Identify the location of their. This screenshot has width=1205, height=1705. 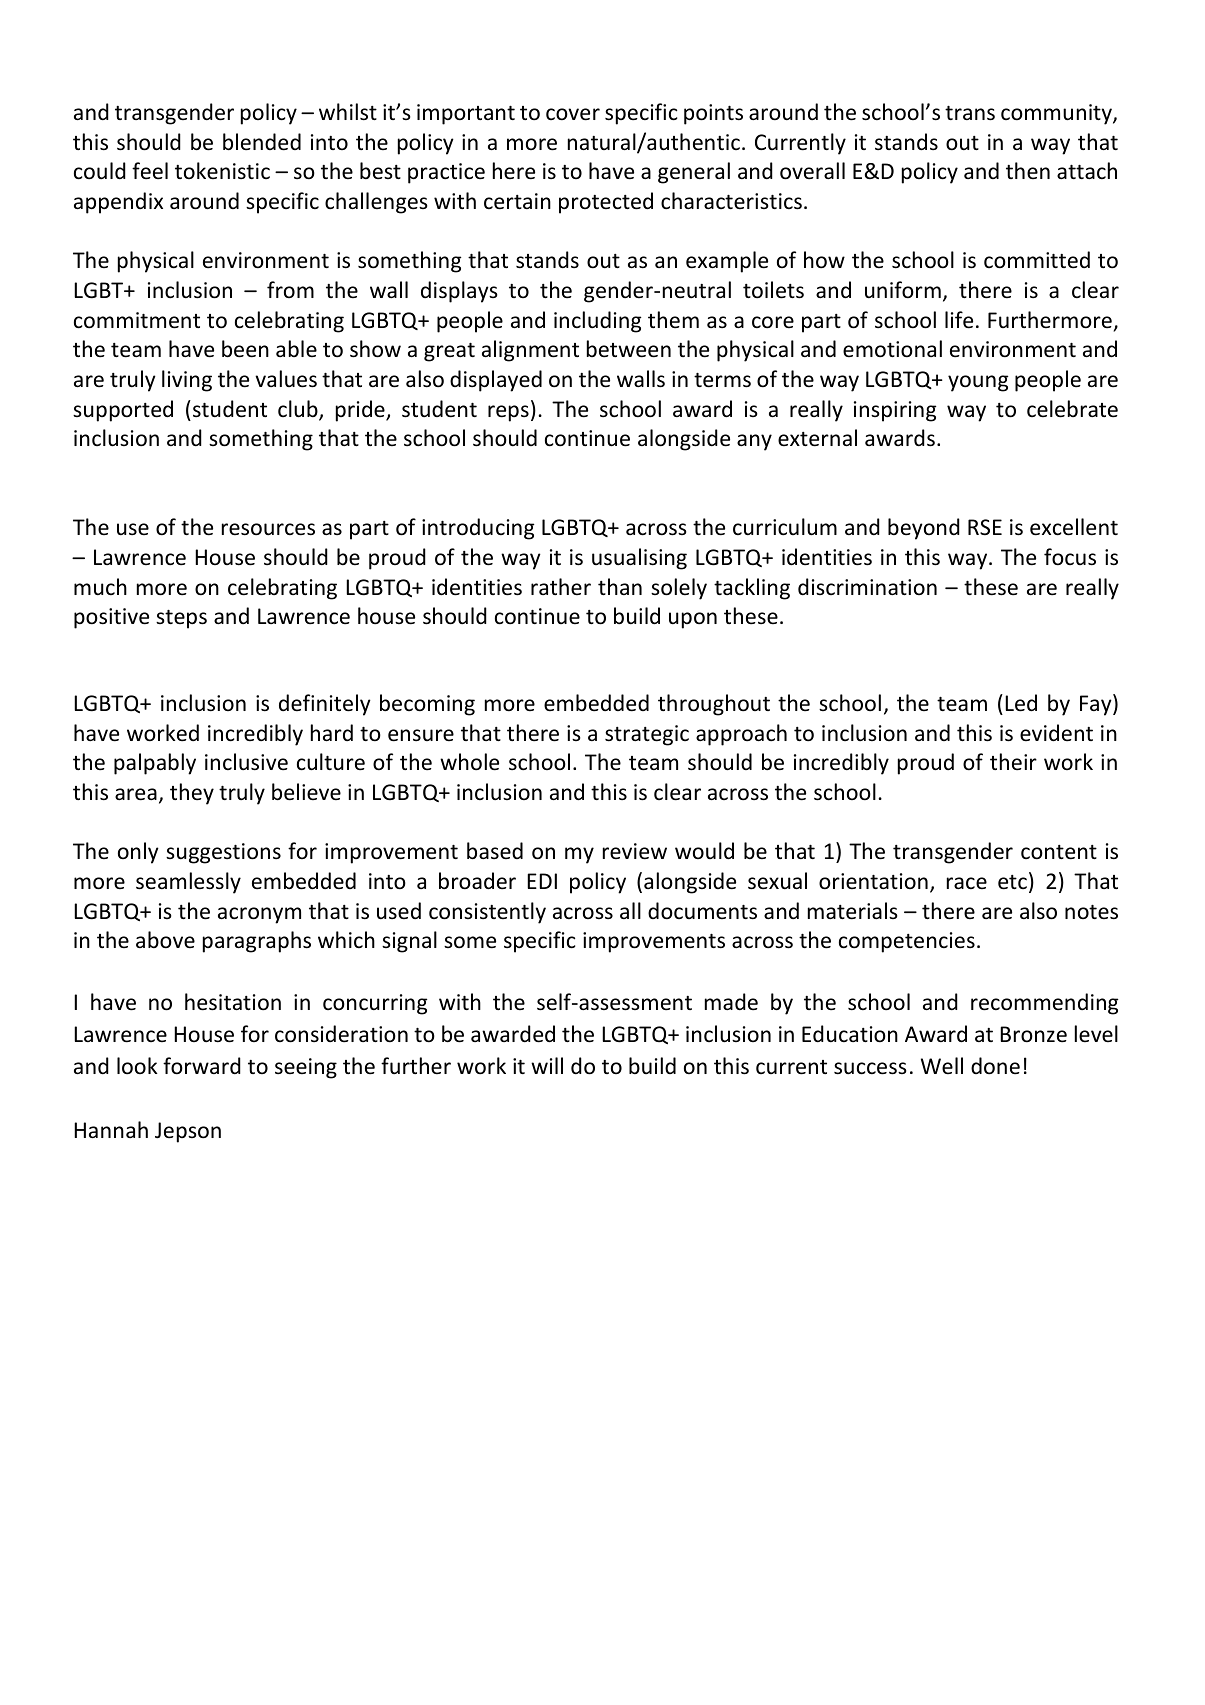
(1013, 762).
